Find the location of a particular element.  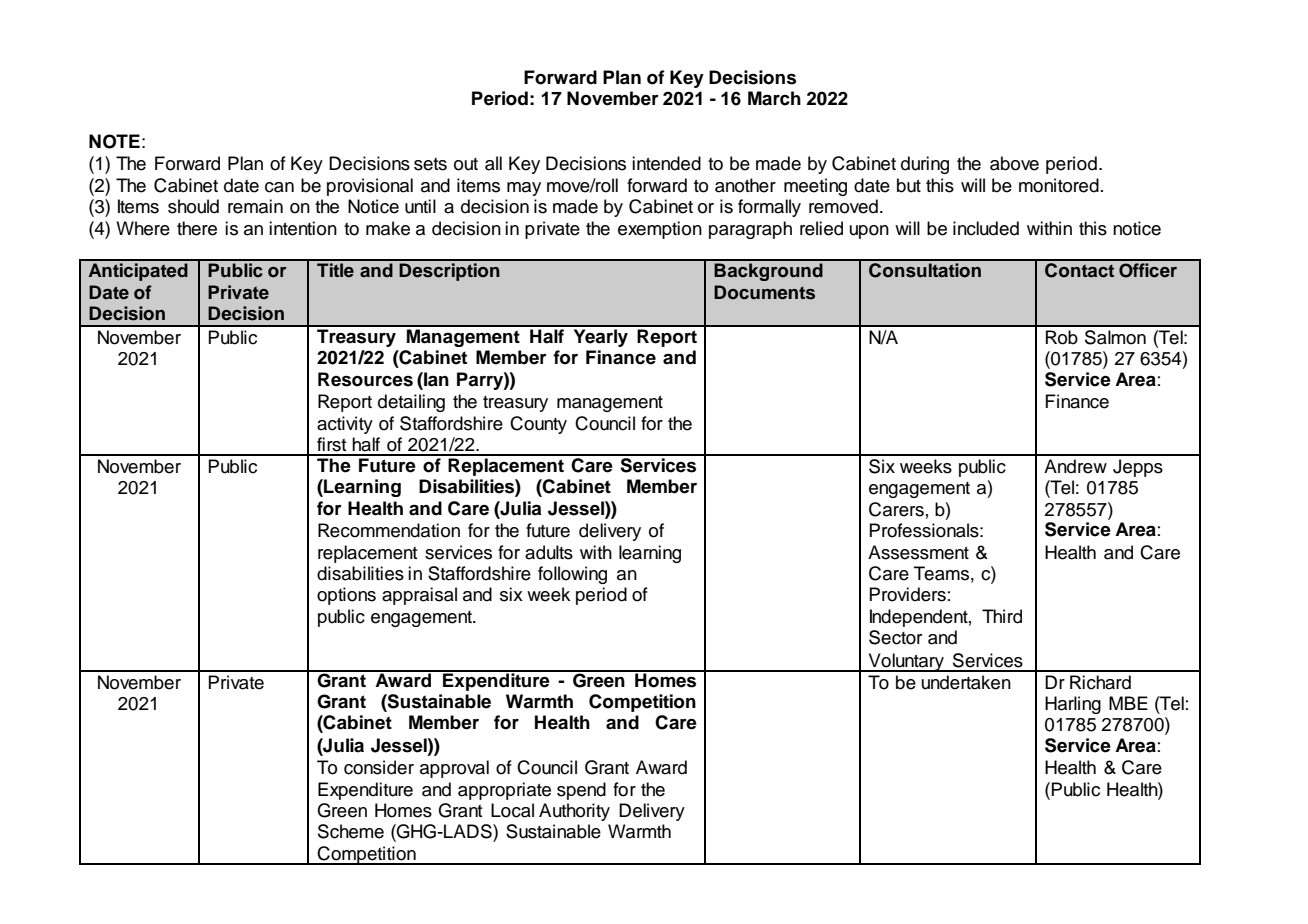

Authority is located at coordinates (574, 812).
